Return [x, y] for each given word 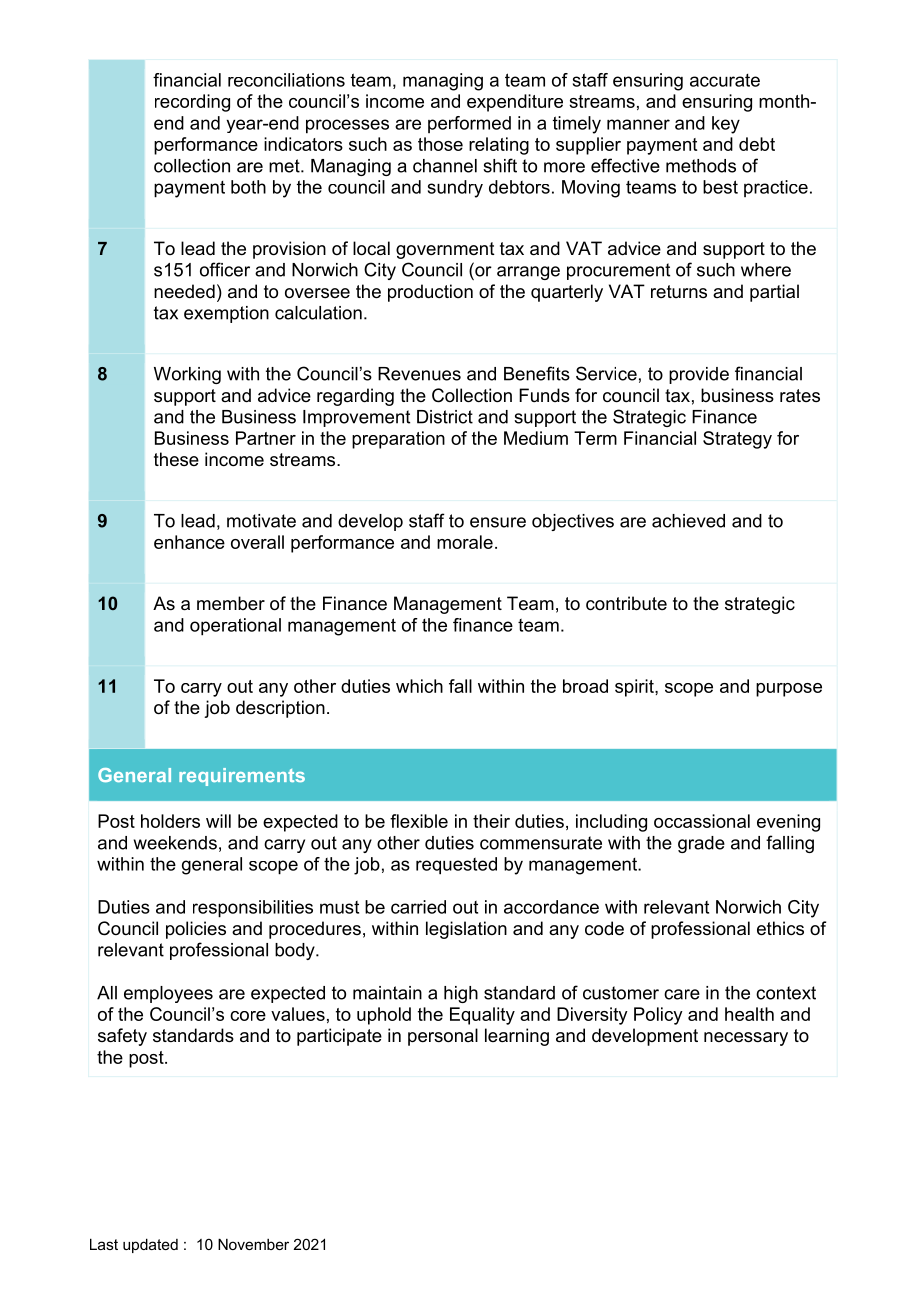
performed [469, 124]
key [726, 125]
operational [235, 627]
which [419, 686]
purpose [789, 690]
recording [192, 103]
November [253, 1244]
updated [150, 1245]
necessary [746, 1039]
